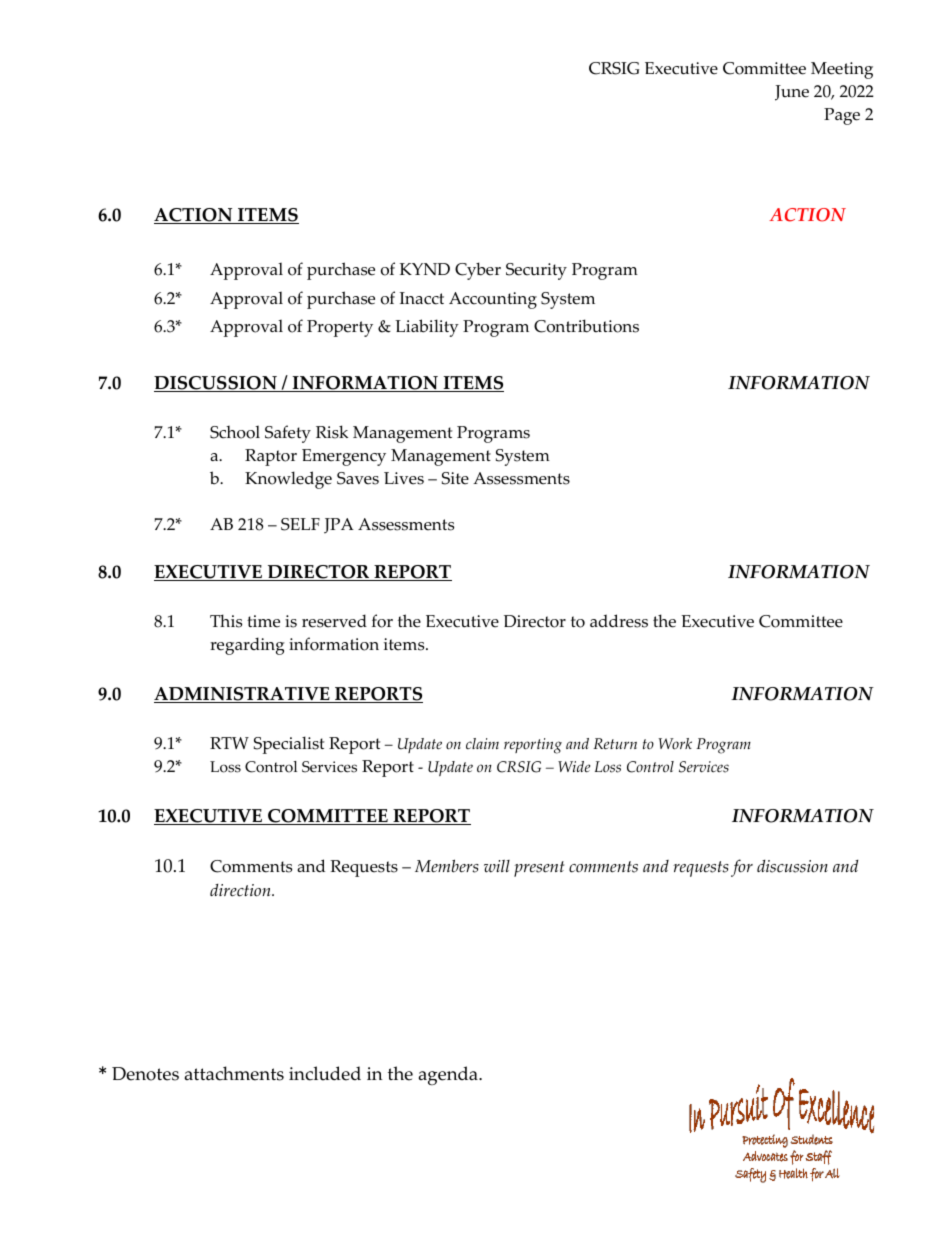  What do you see at coordinates (482, 743) in the screenshot?
I see `claim` at bounding box center [482, 743].
